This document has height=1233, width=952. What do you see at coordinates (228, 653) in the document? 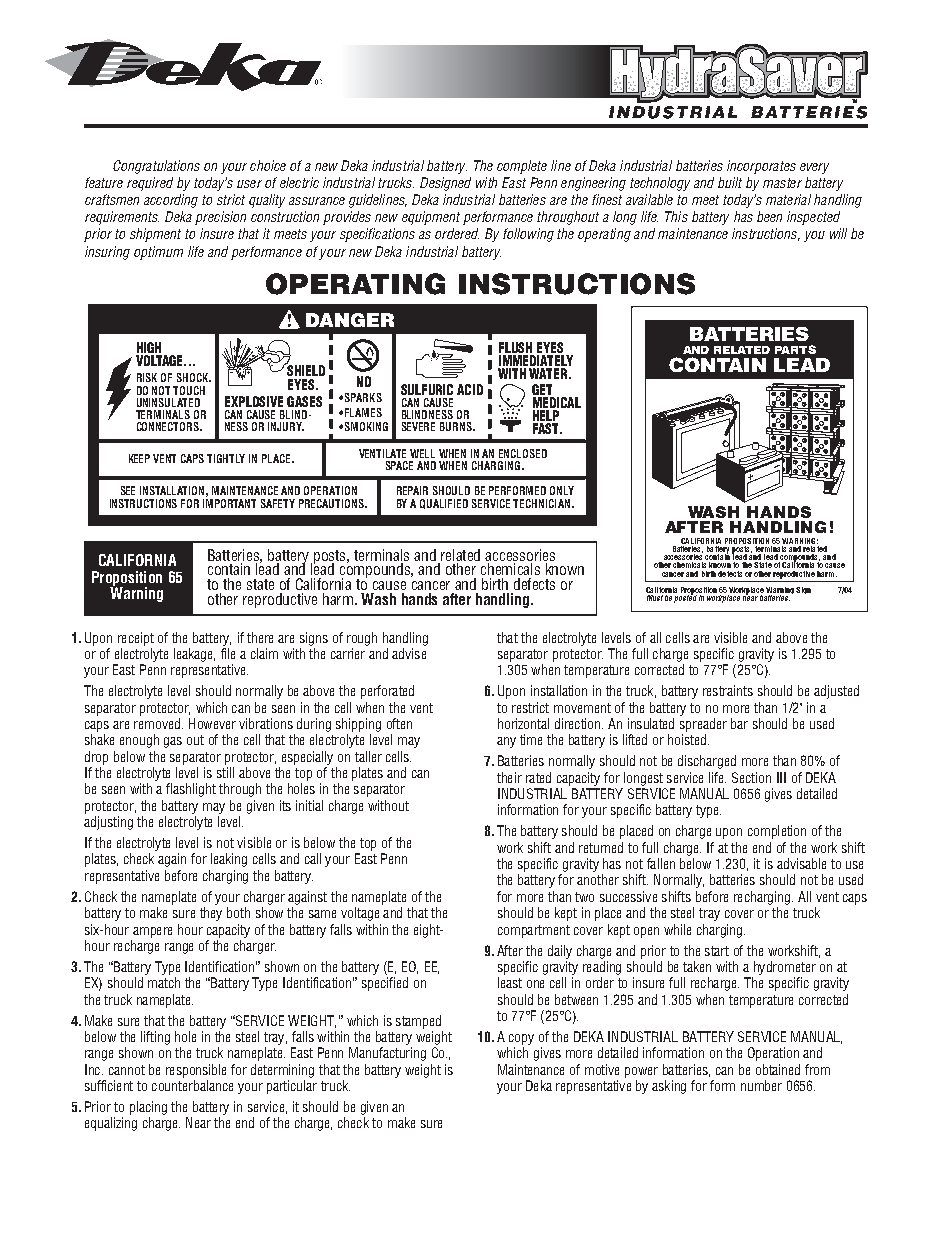
I see `file` at bounding box center [228, 653].
